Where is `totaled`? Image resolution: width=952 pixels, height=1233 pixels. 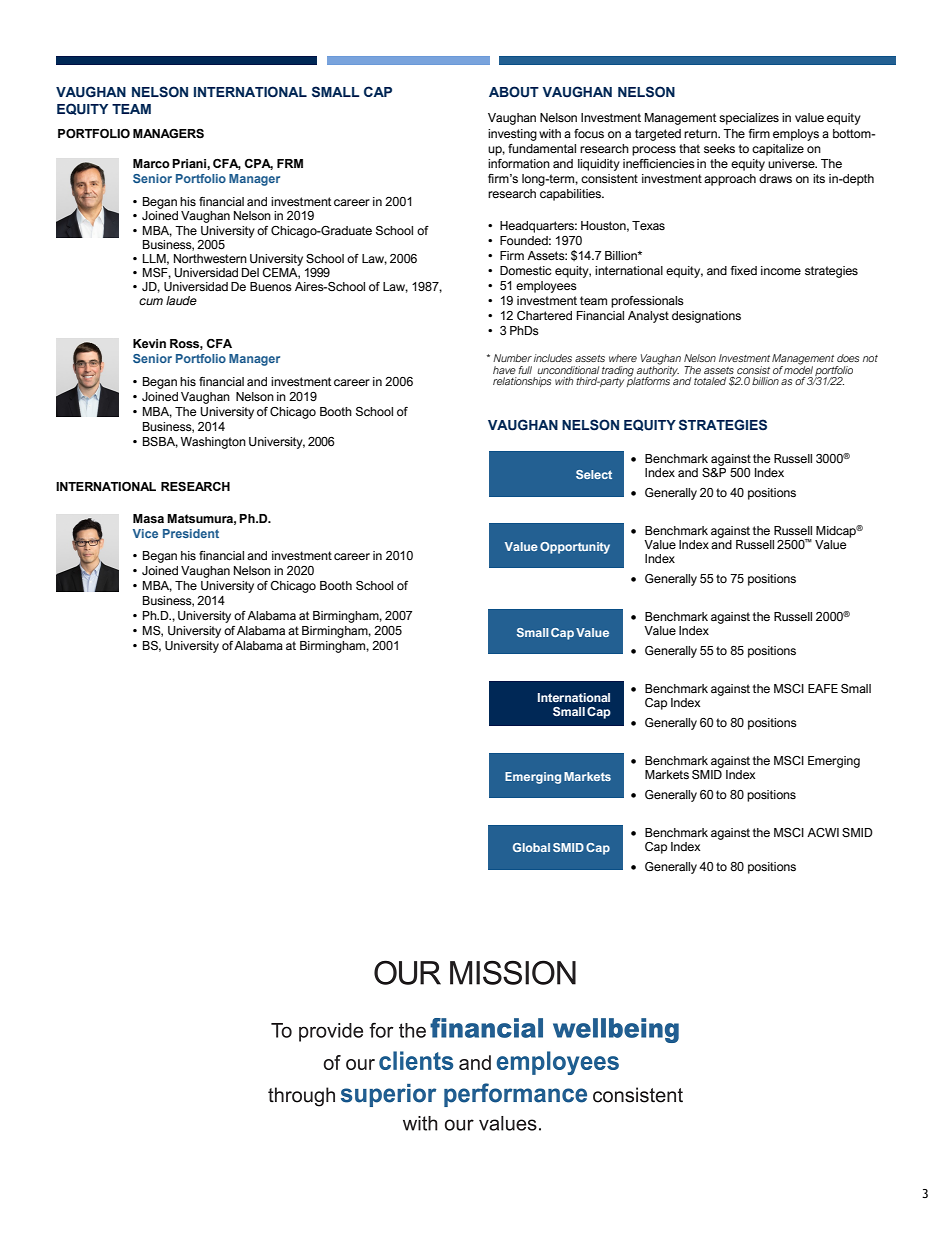
totaled is located at coordinates (710, 381).
